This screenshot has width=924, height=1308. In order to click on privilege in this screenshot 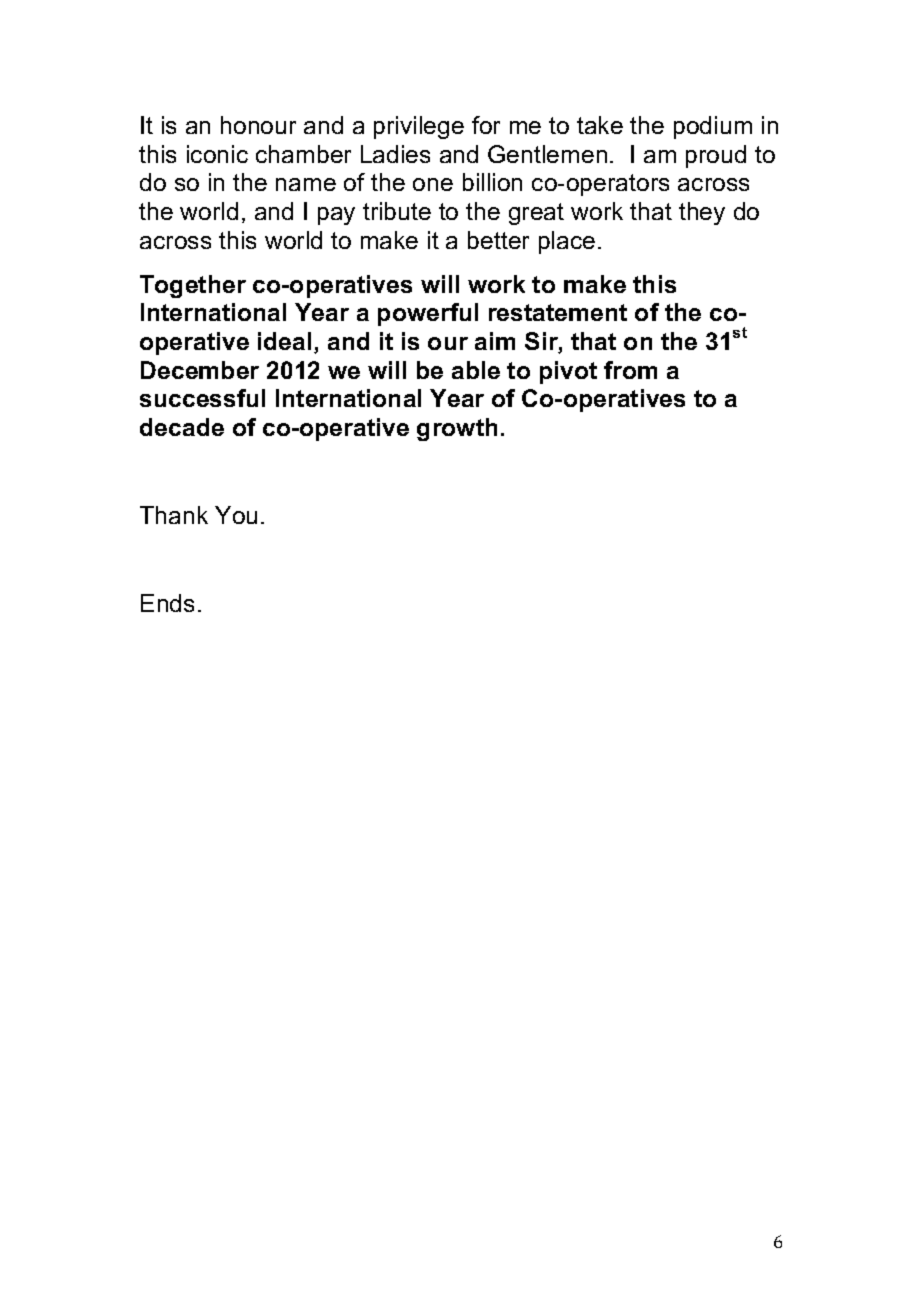, I will do `click(419, 127)`.
